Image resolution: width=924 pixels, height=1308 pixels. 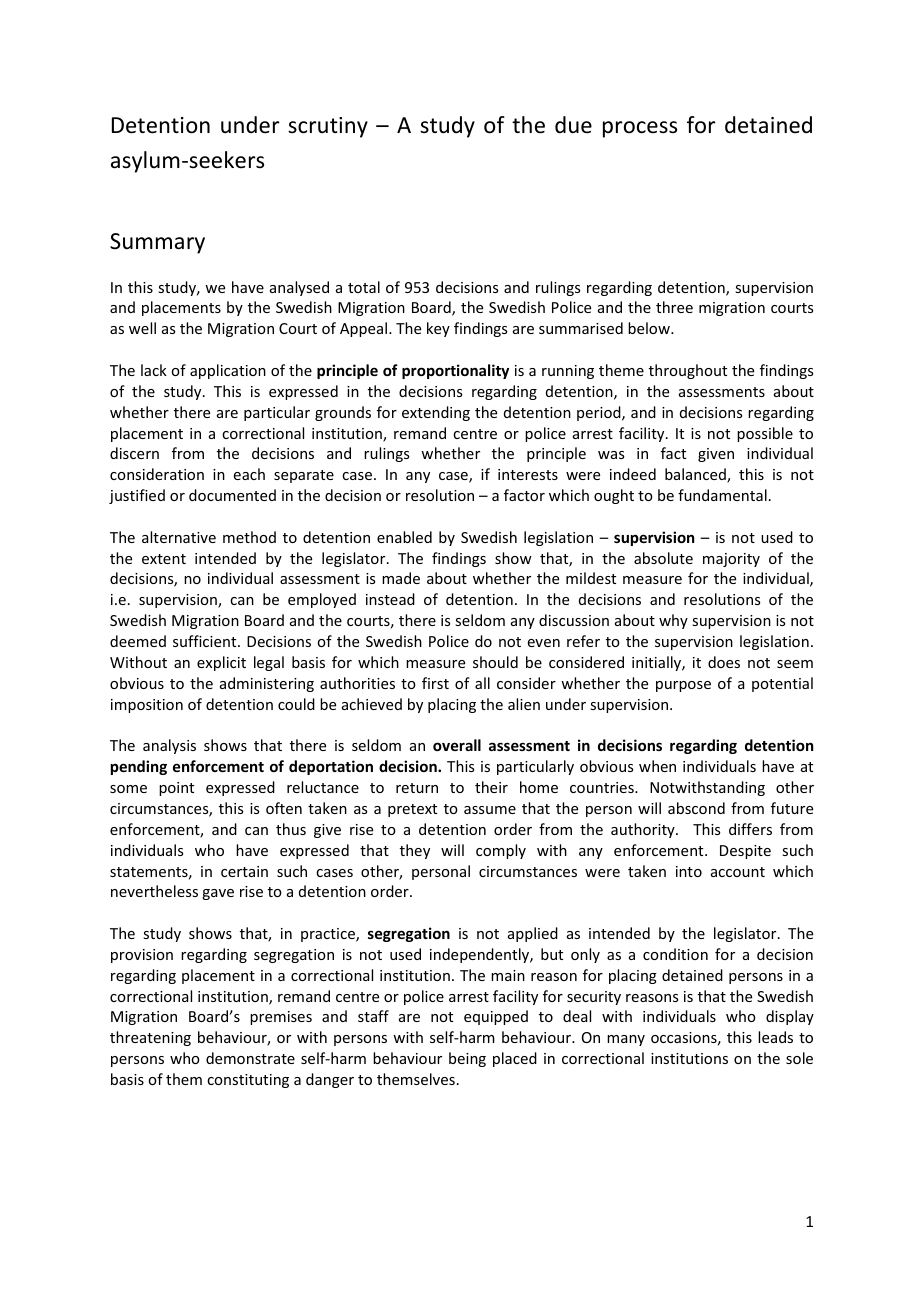 I want to click on being, so click(x=467, y=1059).
